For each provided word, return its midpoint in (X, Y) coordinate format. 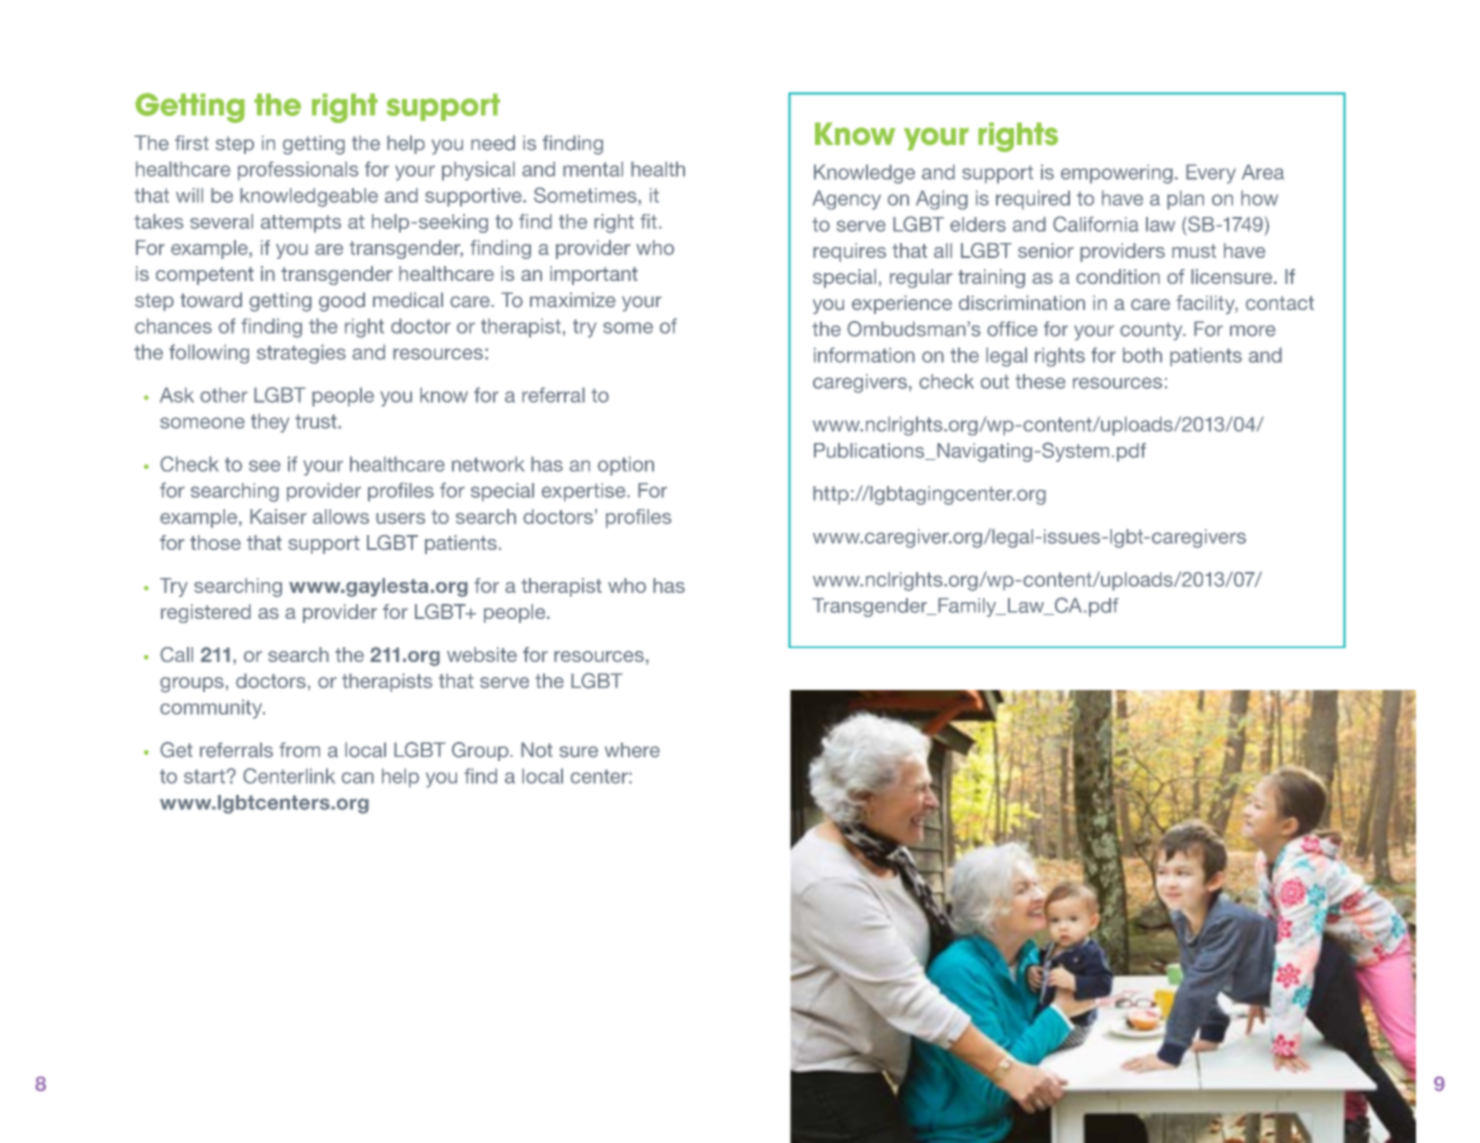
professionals (298, 171)
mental (593, 169)
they (270, 423)
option (626, 466)
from (299, 750)
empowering (1117, 174)
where (632, 750)
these (1040, 381)
